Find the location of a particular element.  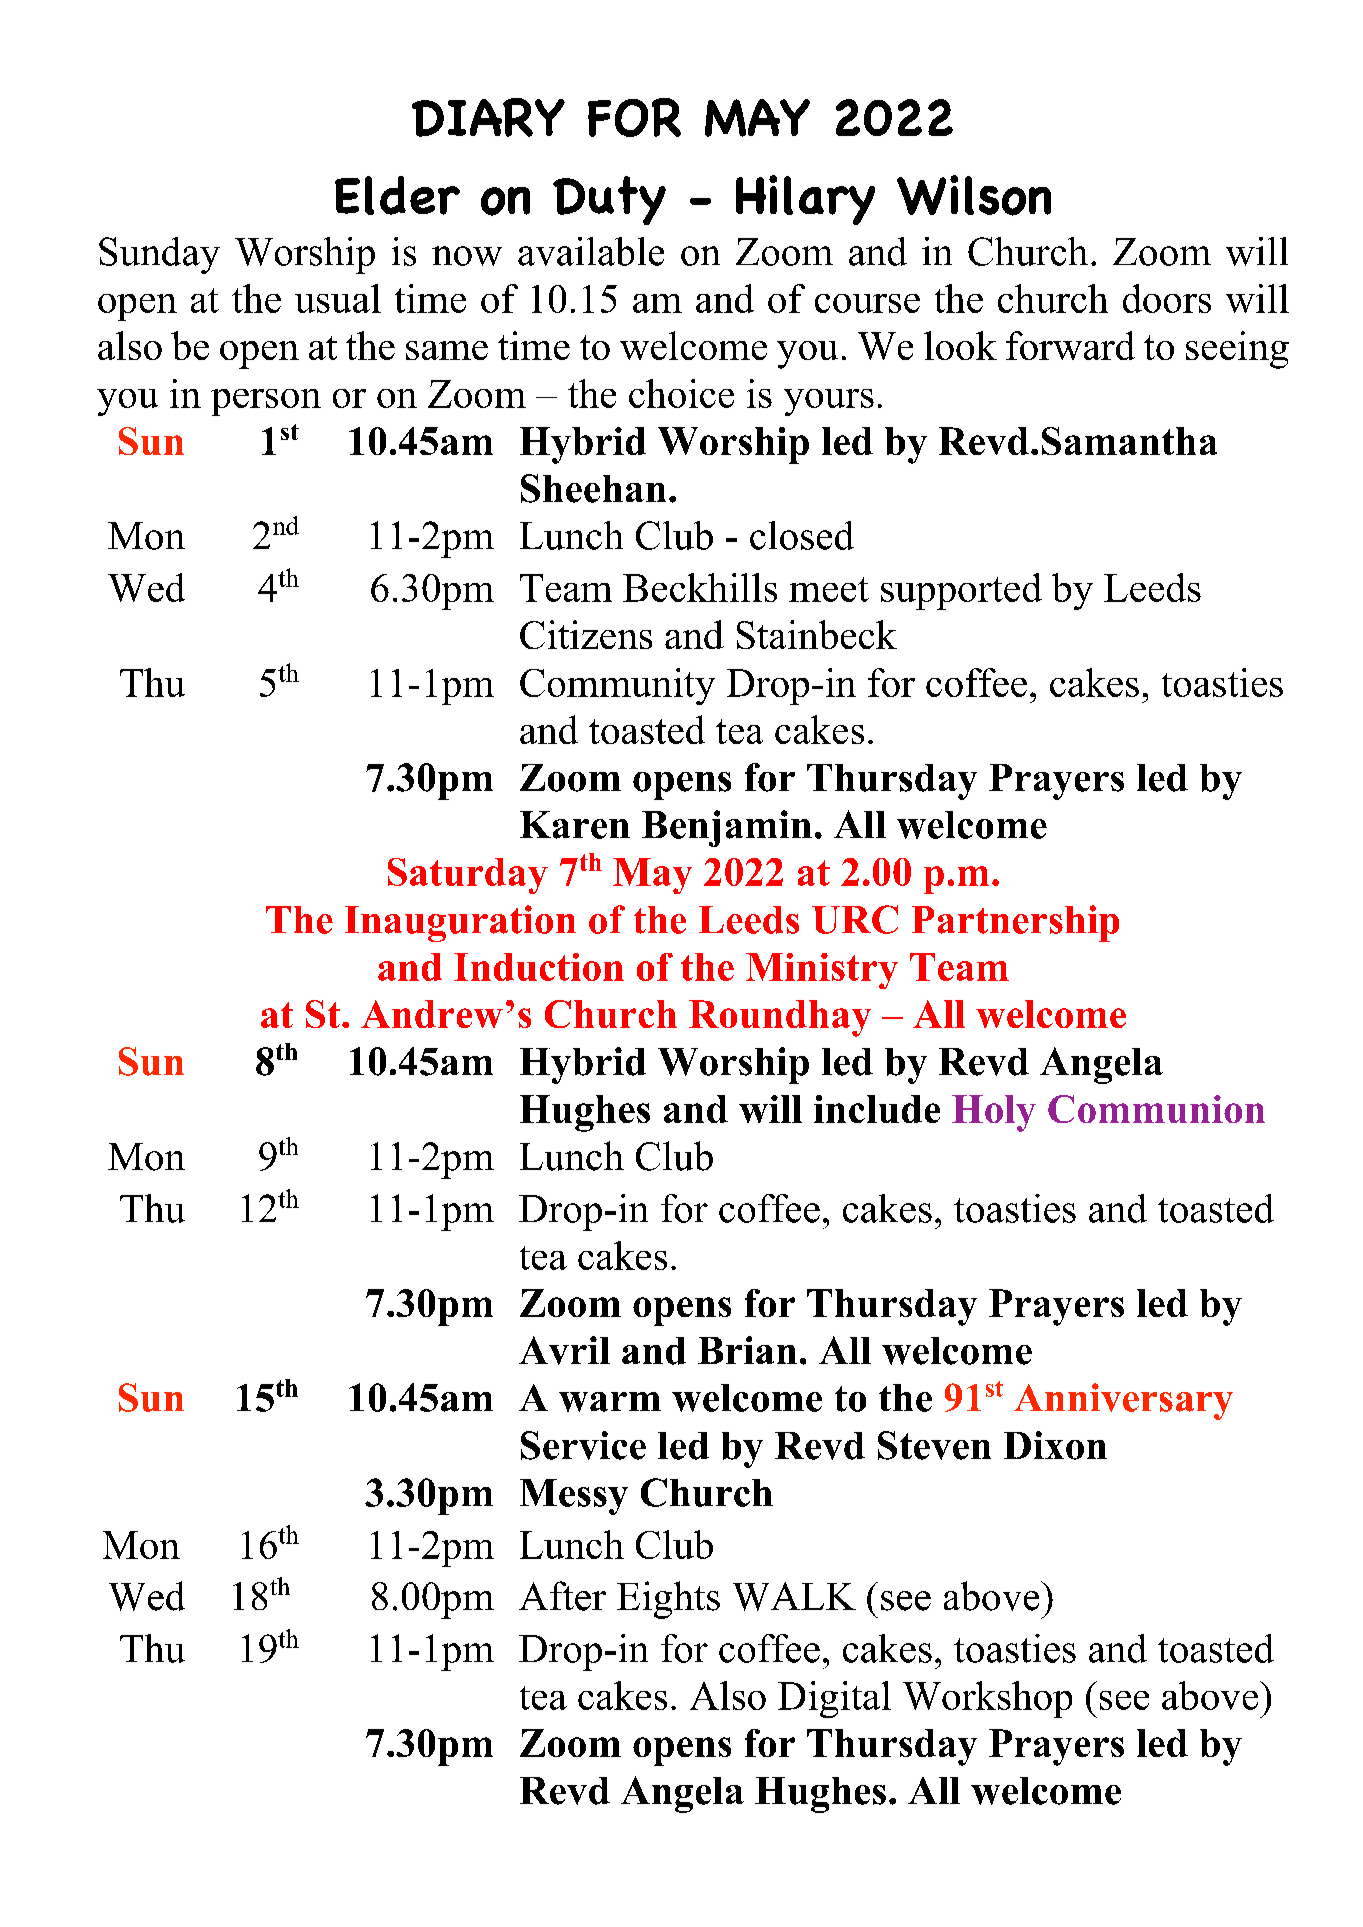

Induction is located at coordinates (539, 967).
